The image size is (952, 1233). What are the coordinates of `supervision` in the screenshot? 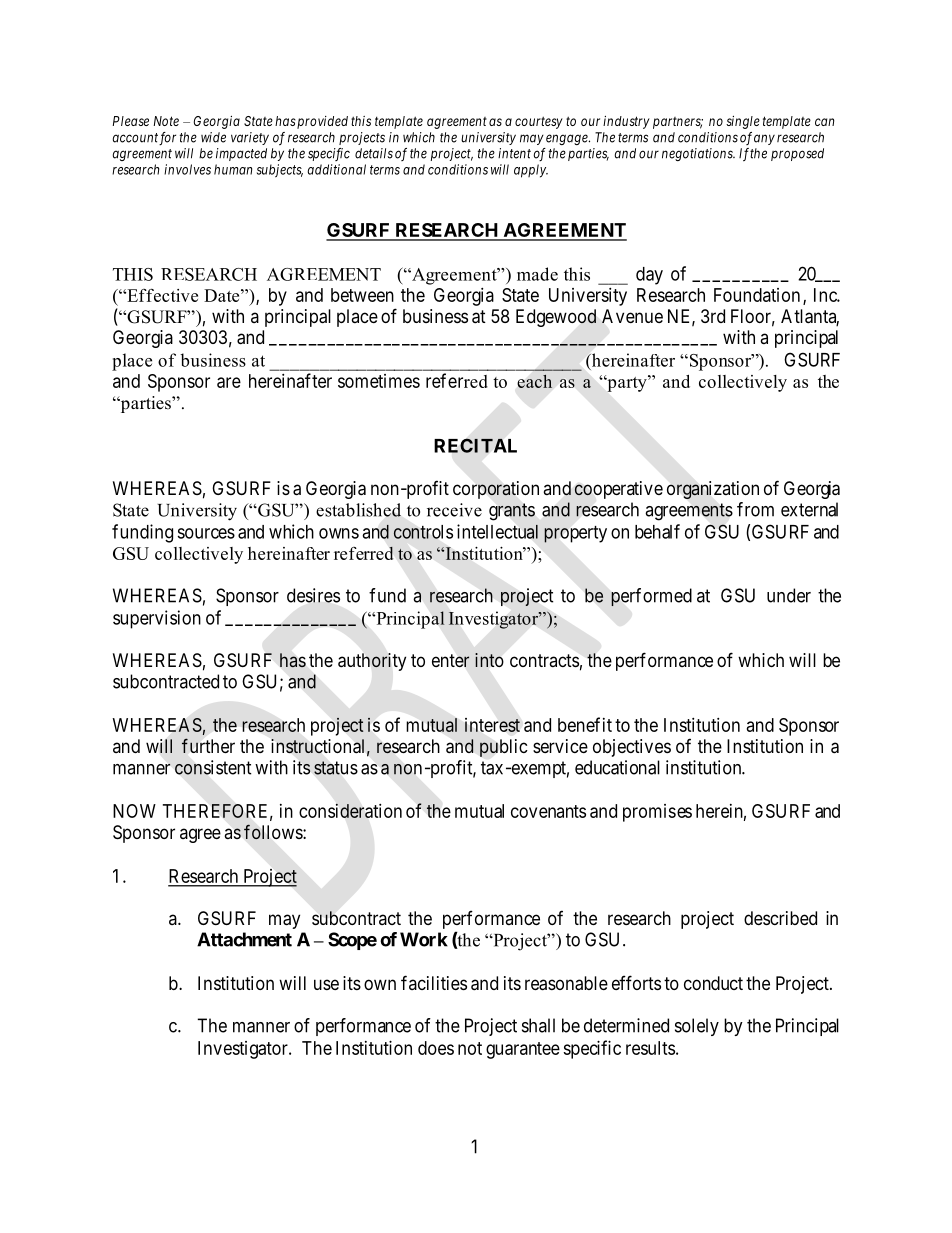 It's located at (157, 619).
